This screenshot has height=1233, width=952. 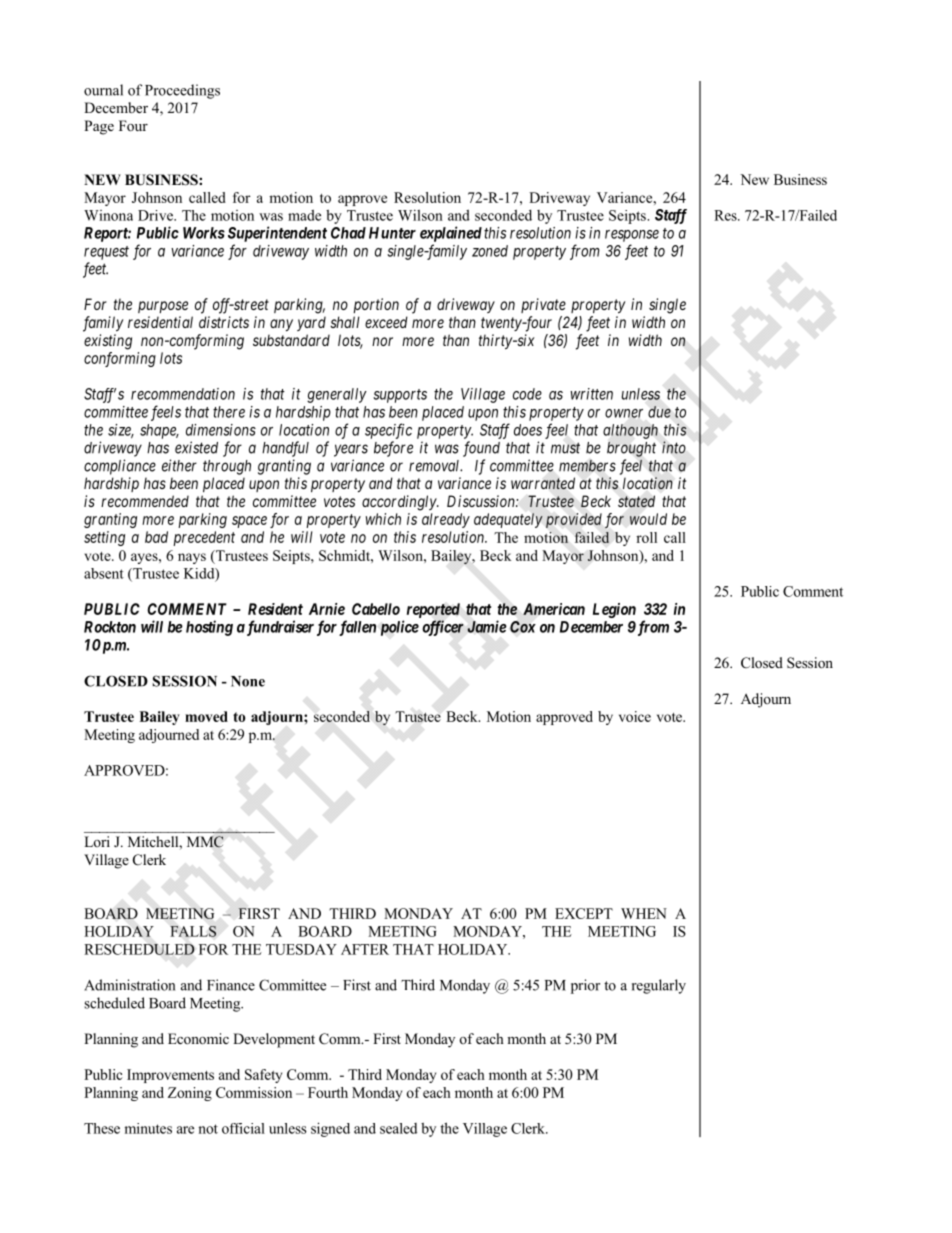 I want to click on Cabello, so click(x=376, y=609).
